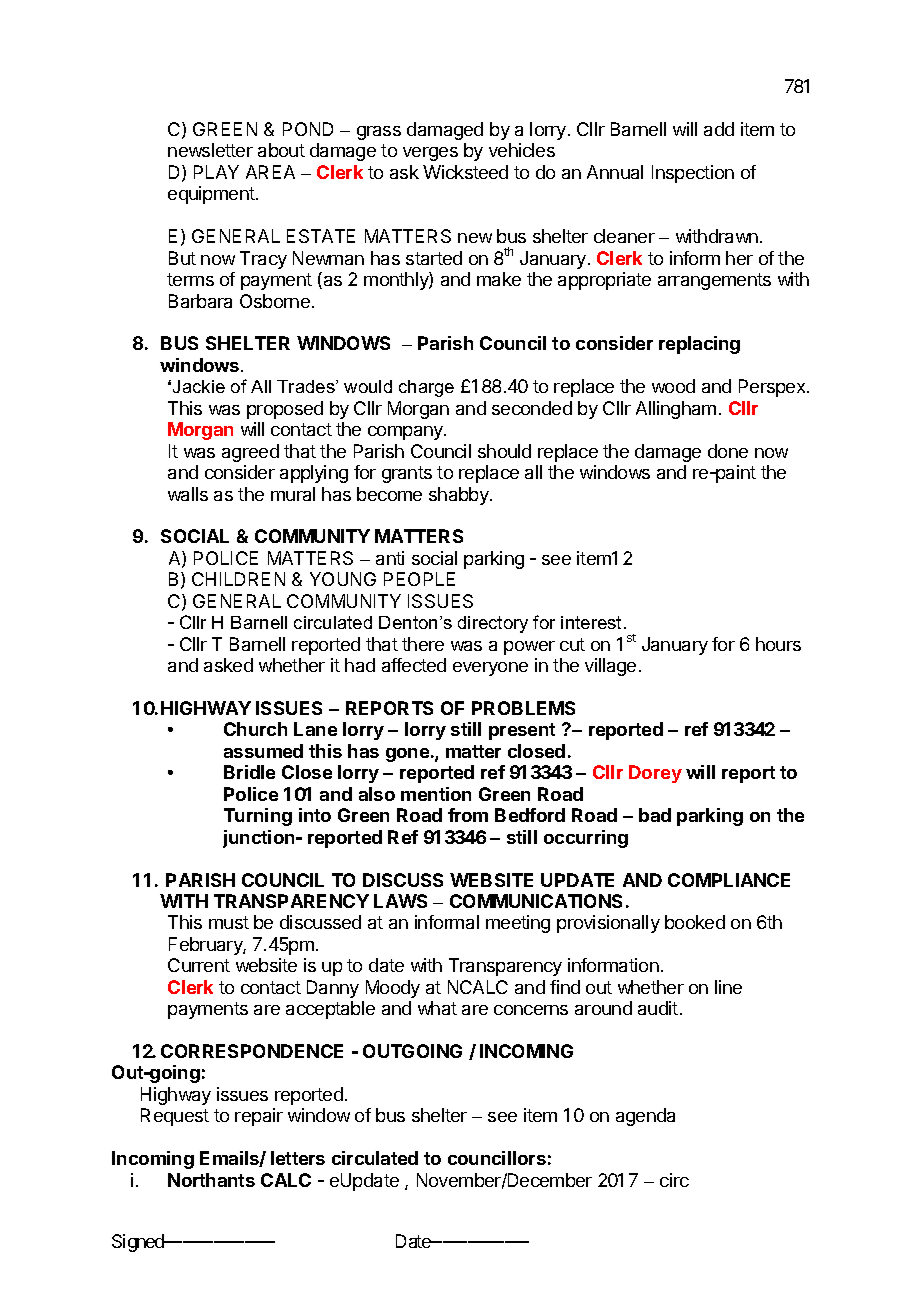 The width and height of the document is (924, 1308). What do you see at coordinates (729, 880) in the document?
I see `COMPLIANCE` at bounding box center [729, 880].
